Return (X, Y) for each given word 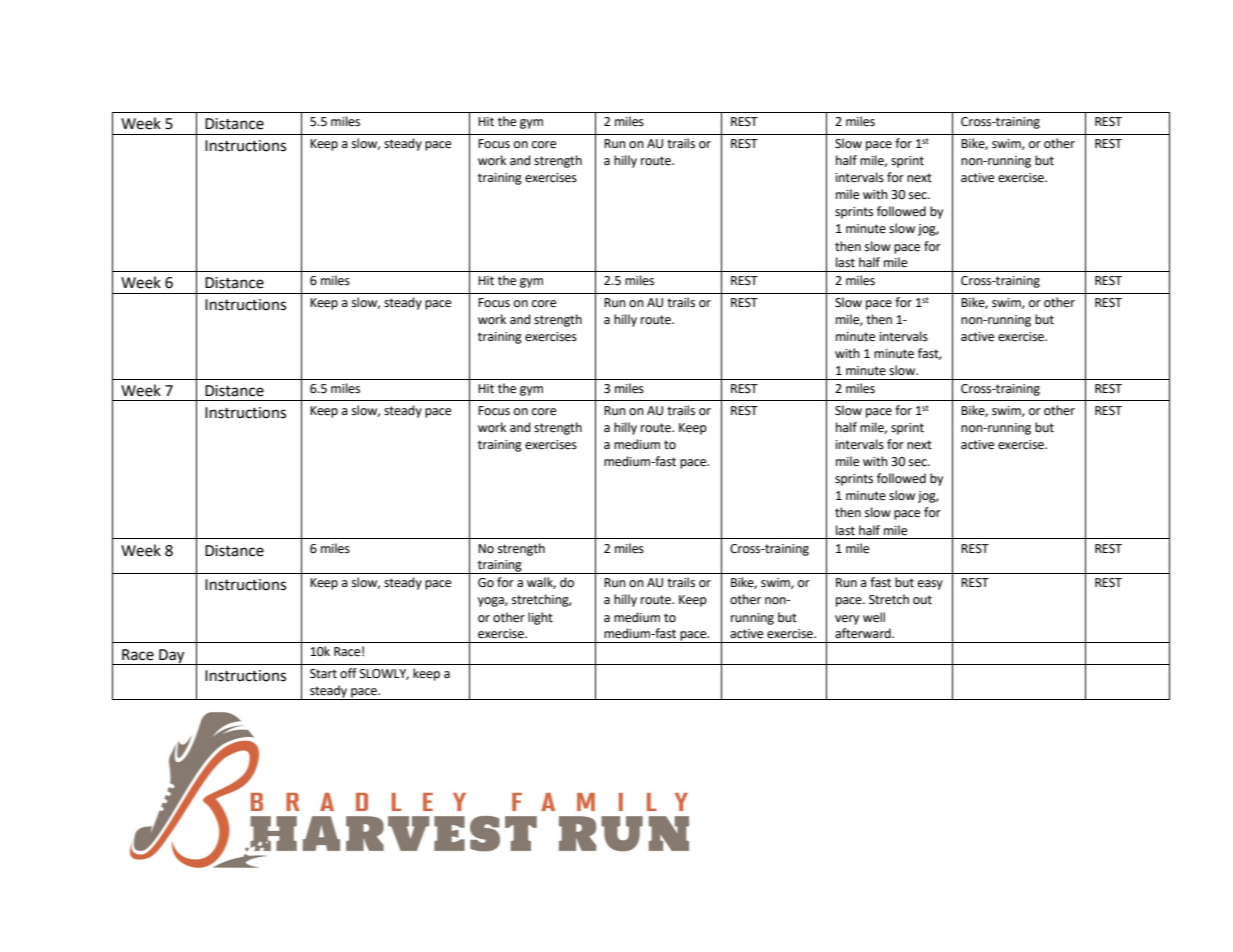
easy (930, 585)
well (874, 617)
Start (323, 674)
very (847, 620)
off (348, 673)
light (540, 618)
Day (172, 657)
